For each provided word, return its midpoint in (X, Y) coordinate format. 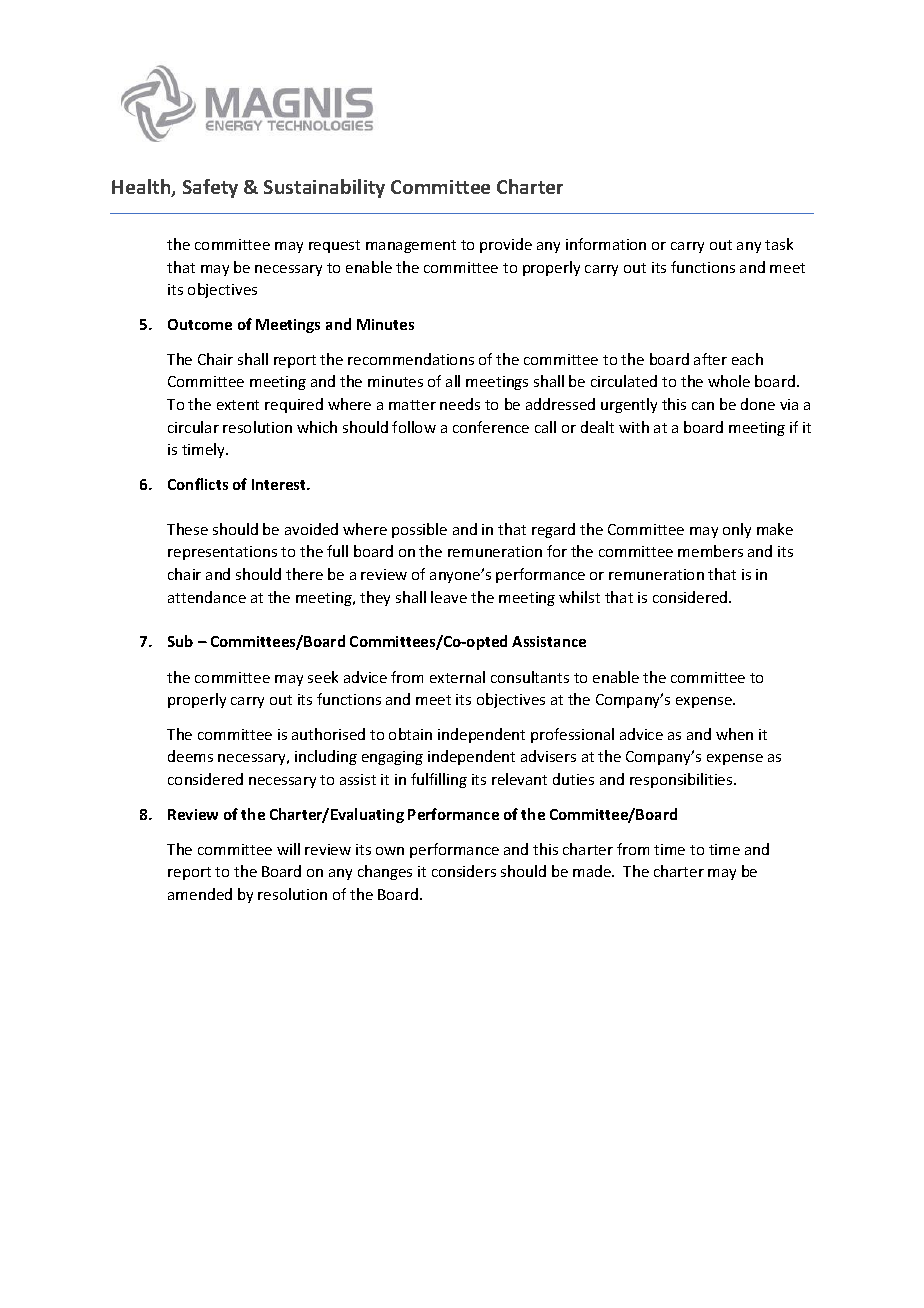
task (779, 244)
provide (506, 245)
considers (464, 871)
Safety (210, 188)
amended (200, 894)
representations (222, 553)
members (710, 551)
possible (419, 530)
